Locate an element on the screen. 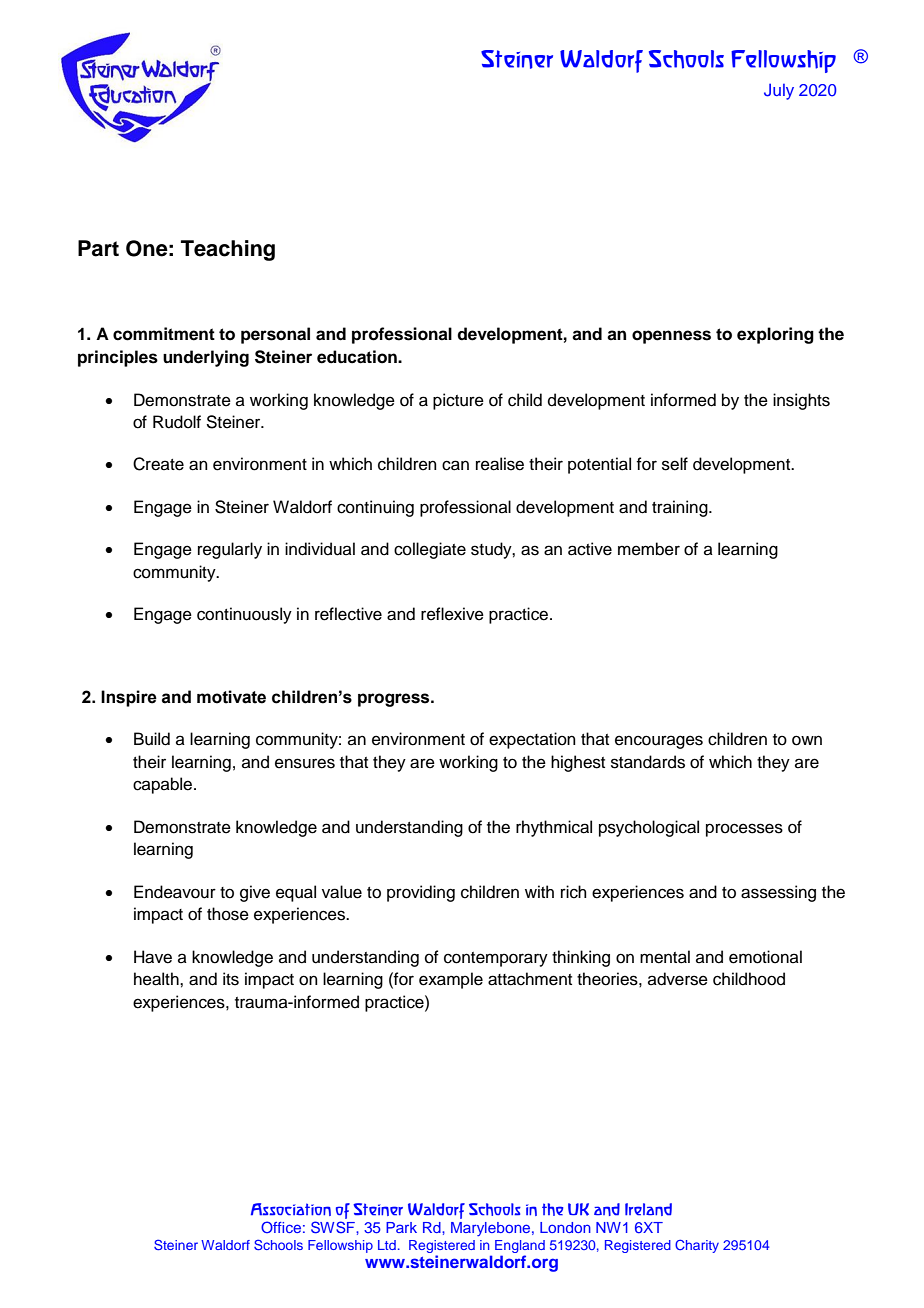 The width and height of the screenshot is (924, 1308). encourages is located at coordinates (659, 742).
